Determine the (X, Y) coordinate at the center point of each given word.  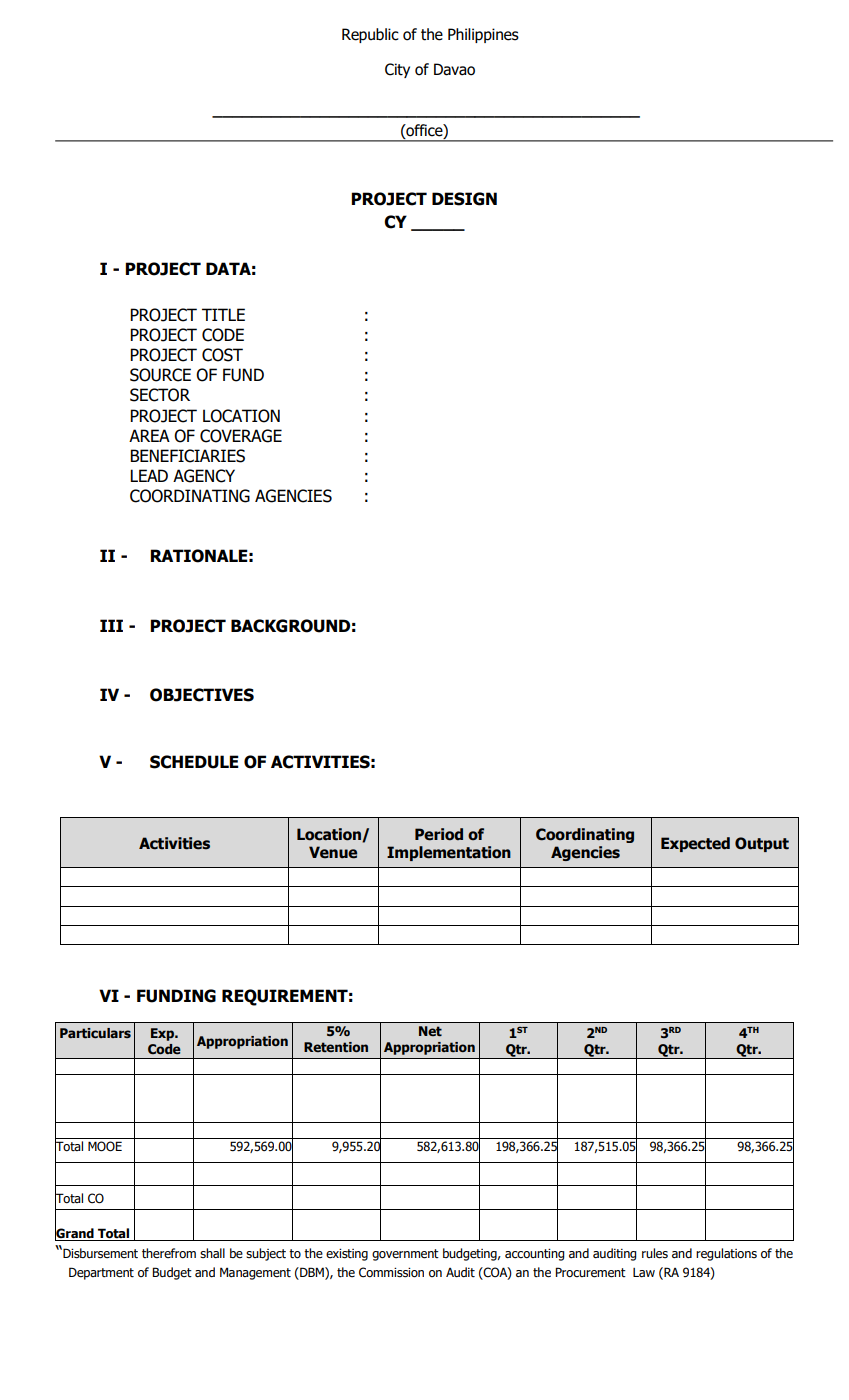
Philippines (483, 35)
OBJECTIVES (202, 695)
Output (762, 844)
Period (439, 834)
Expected (695, 844)
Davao (454, 69)
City (397, 70)
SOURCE (160, 375)
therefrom (169, 1253)
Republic (370, 35)
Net (430, 1031)
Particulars (95, 1033)
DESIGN (464, 199)
